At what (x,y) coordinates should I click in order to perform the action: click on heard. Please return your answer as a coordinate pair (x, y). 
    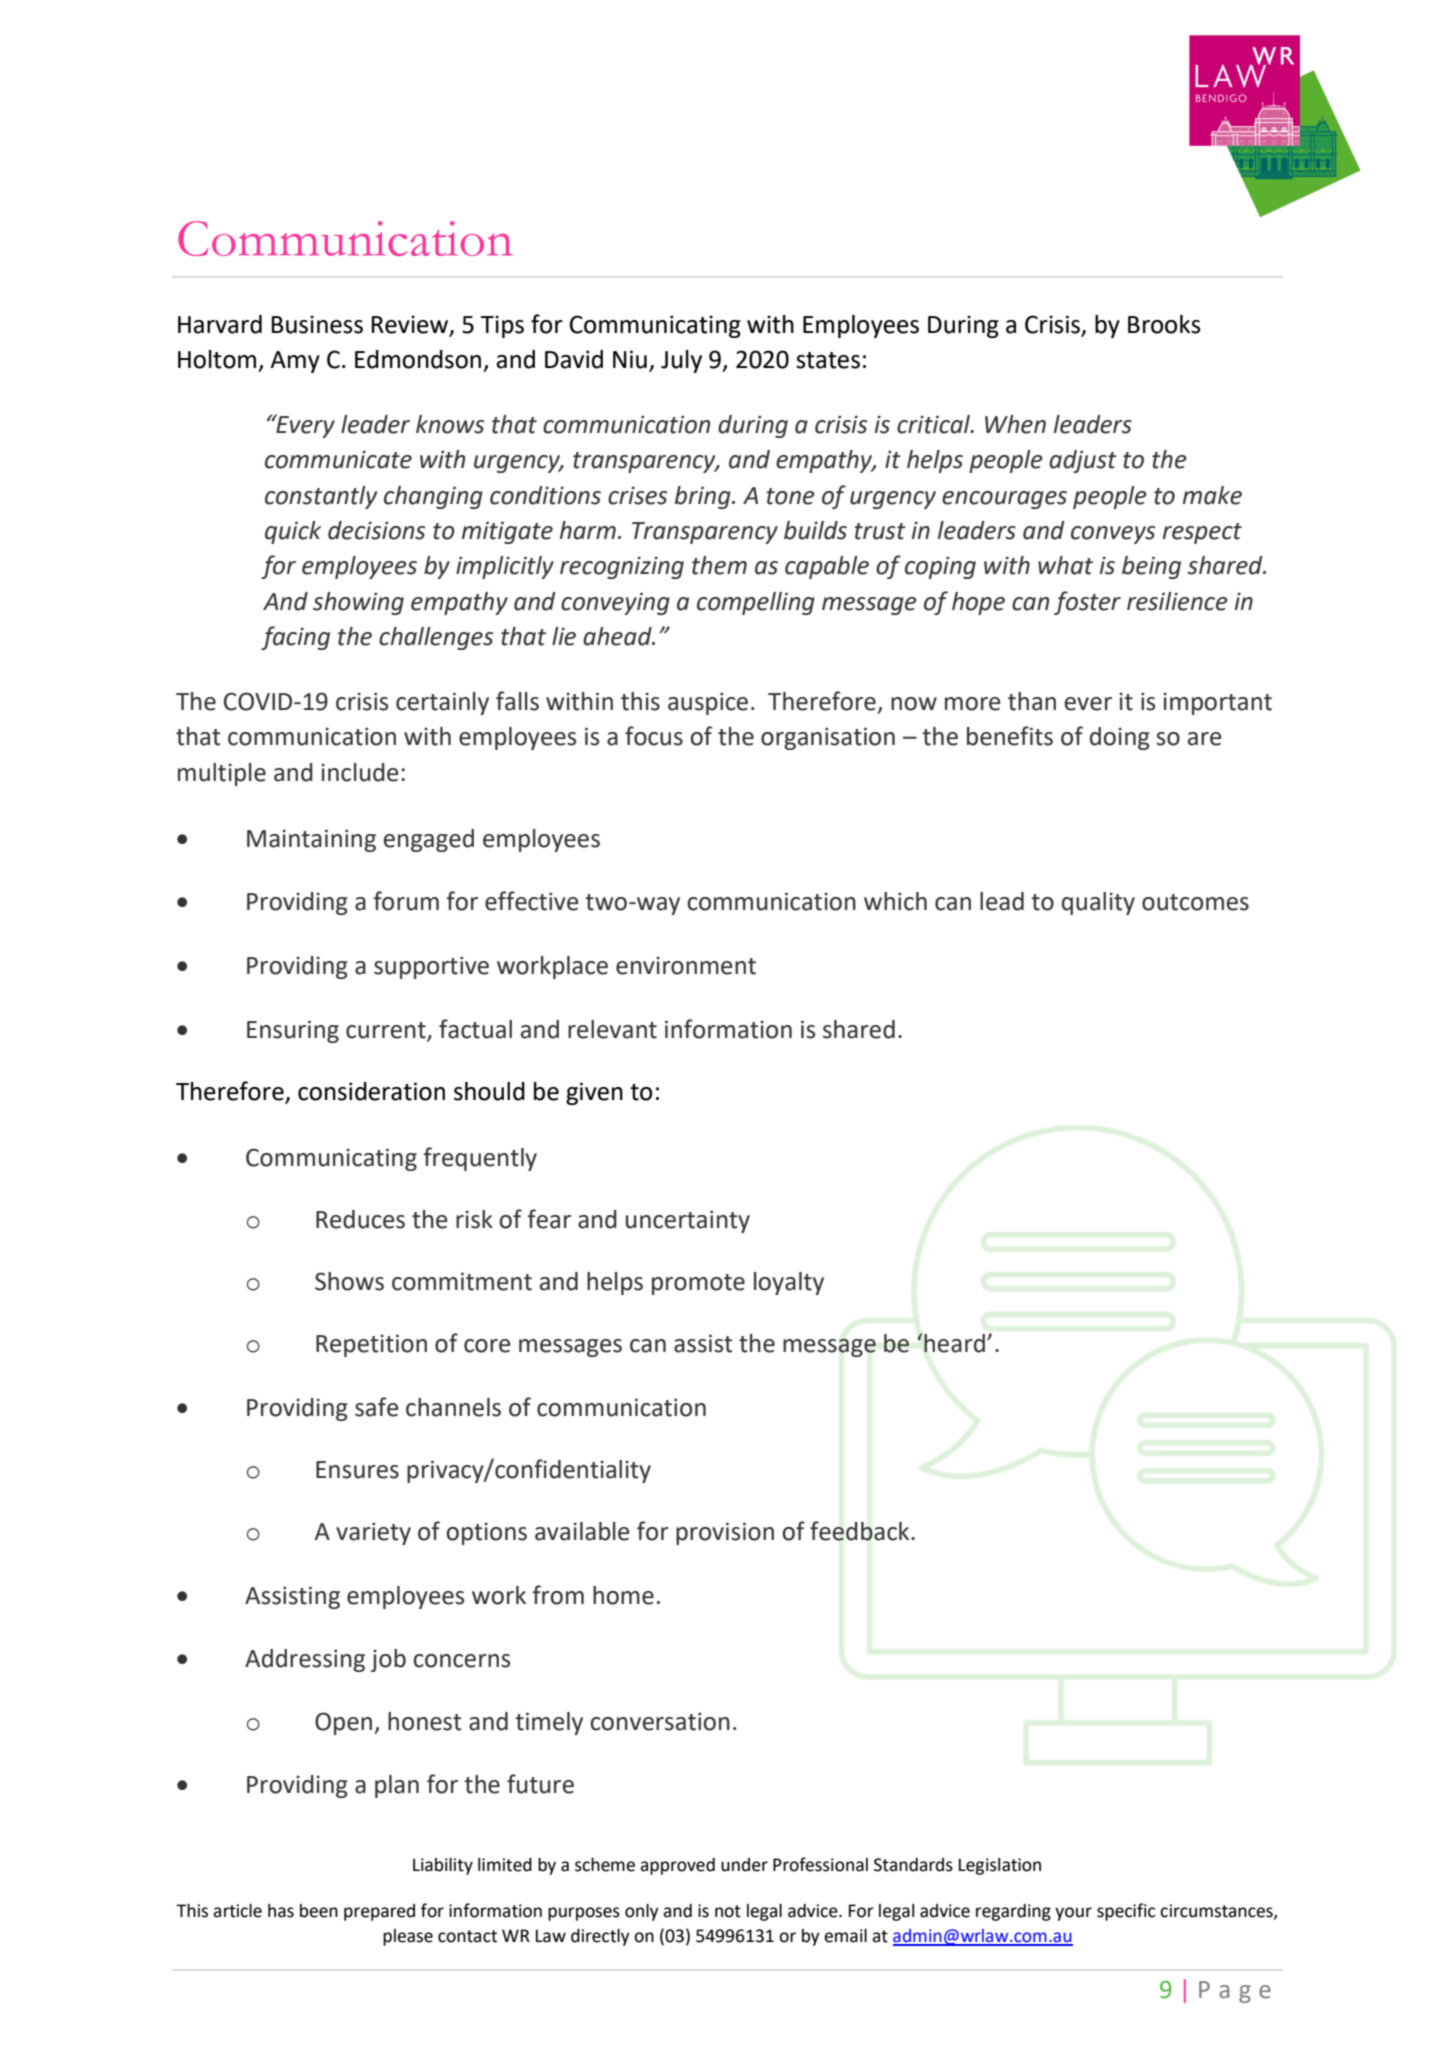
    Looking at the image, I should click on (954, 1343).
